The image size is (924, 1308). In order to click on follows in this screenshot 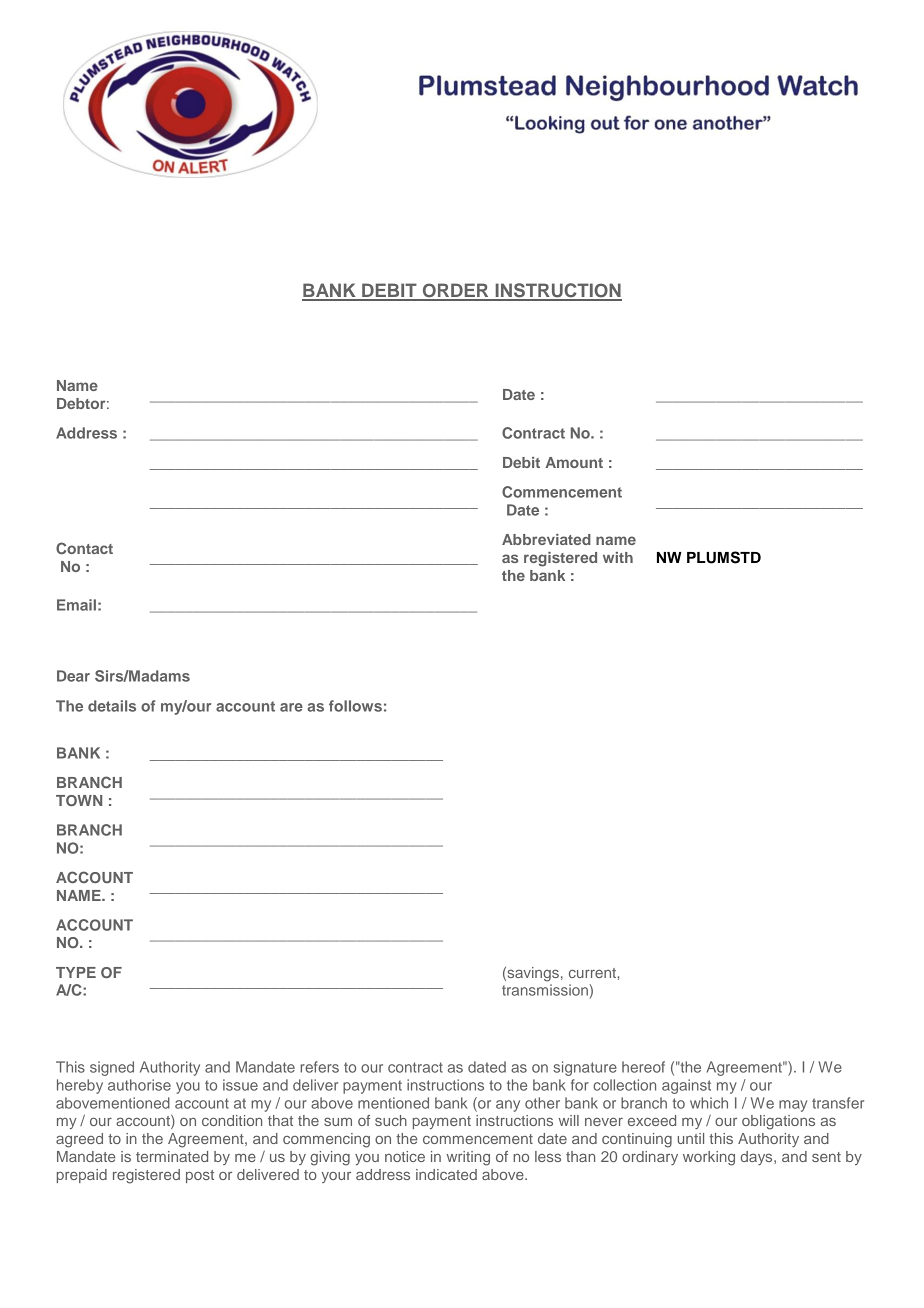, I will do `click(355, 706)`.
